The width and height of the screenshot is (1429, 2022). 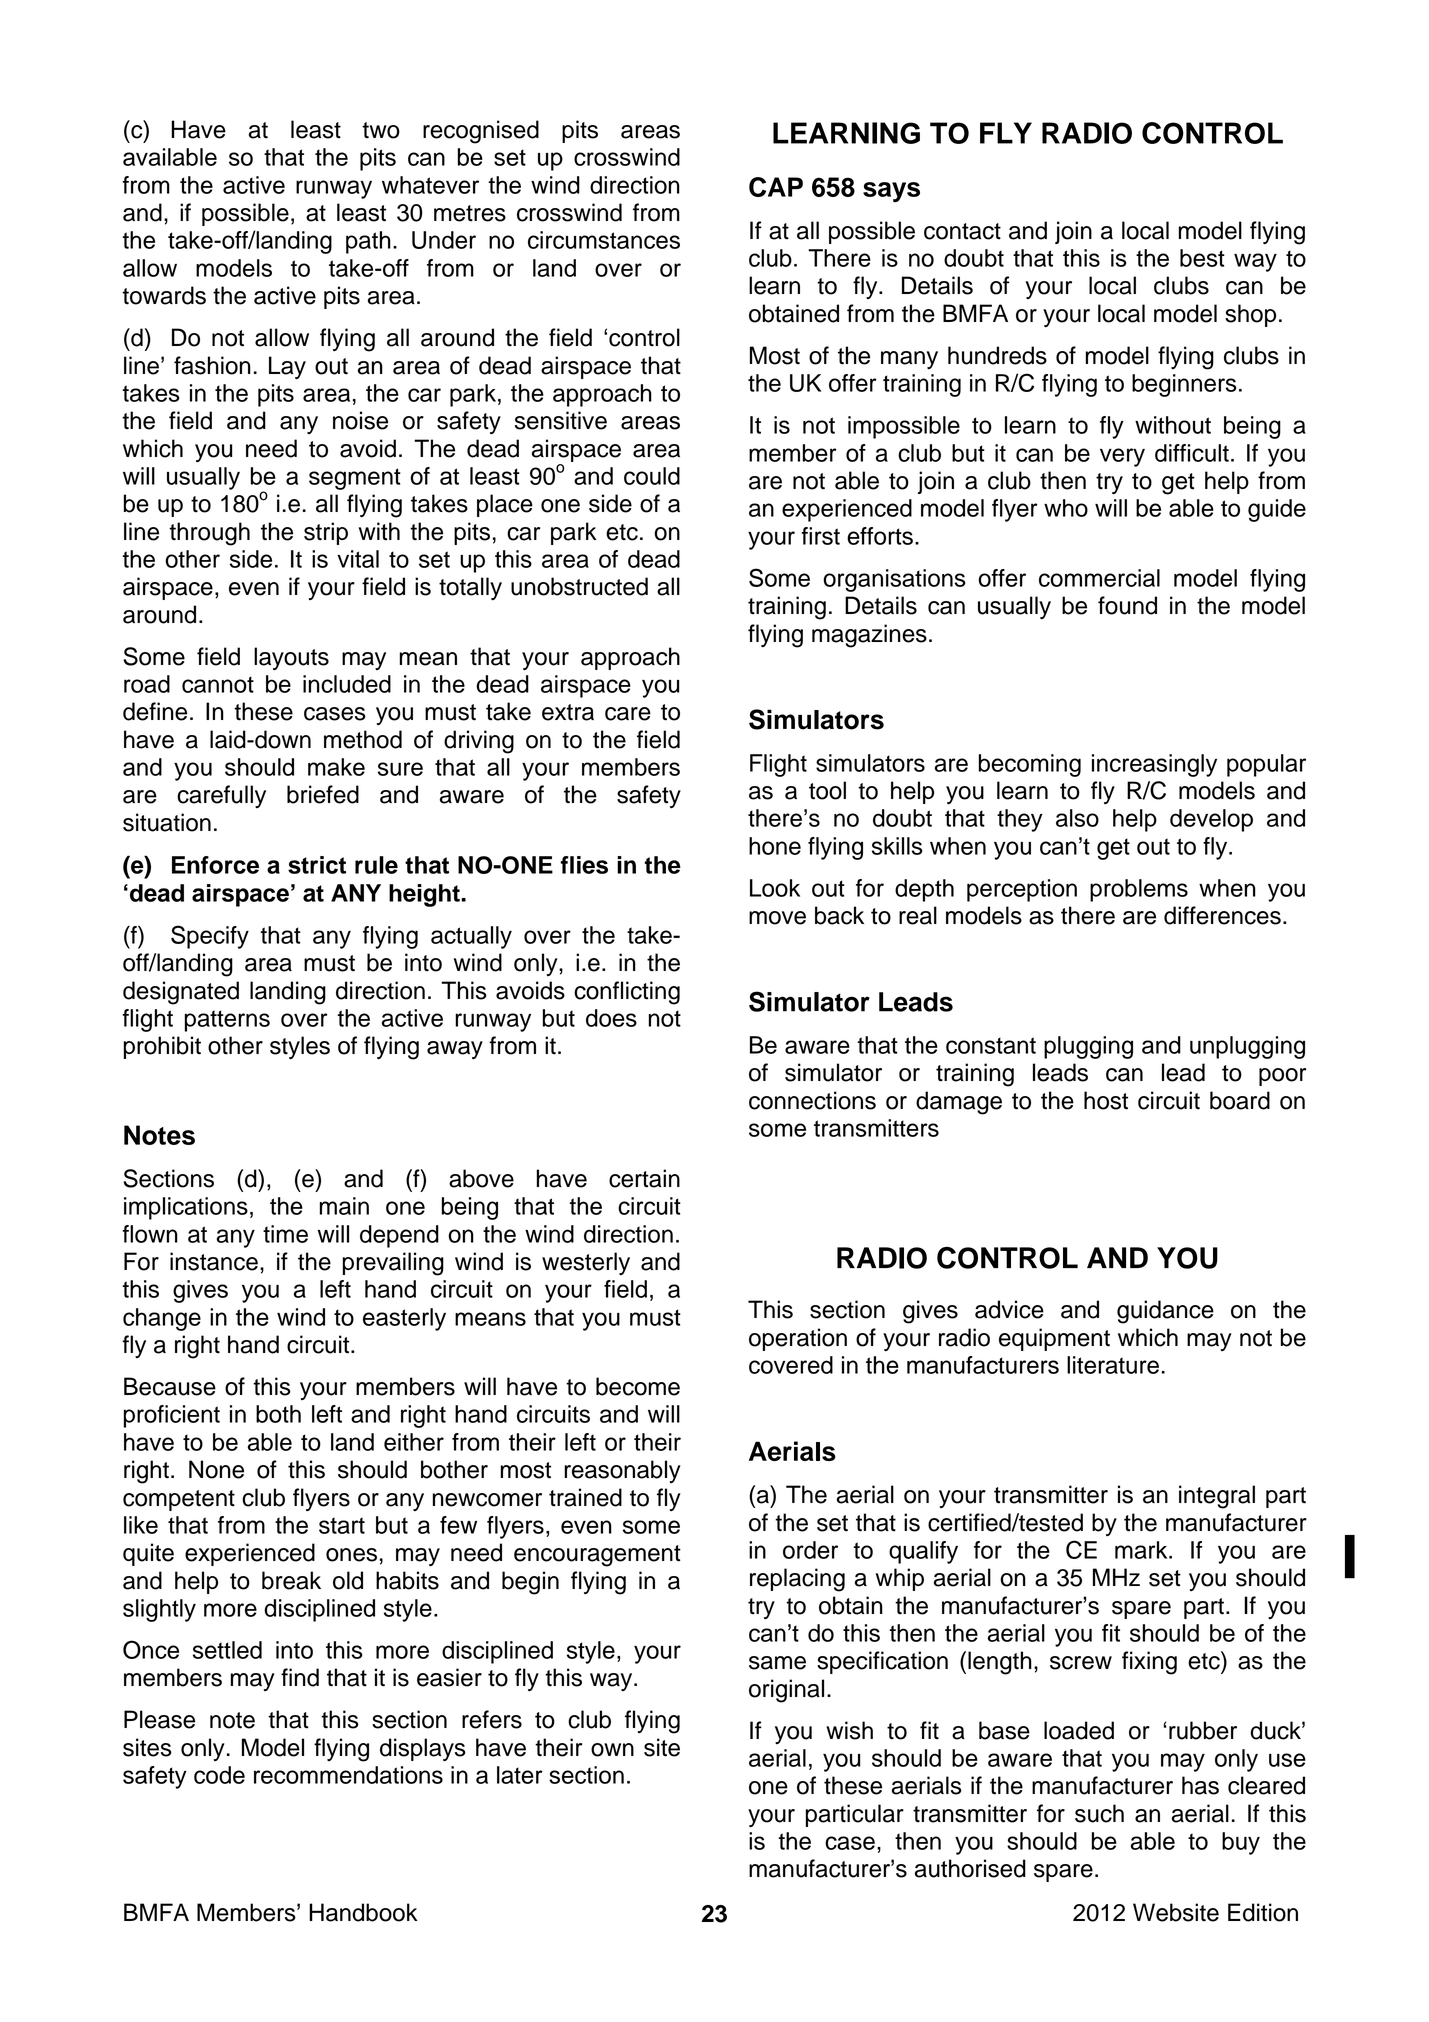 What do you see at coordinates (368, 242) in the screenshot?
I see `path` at bounding box center [368, 242].
